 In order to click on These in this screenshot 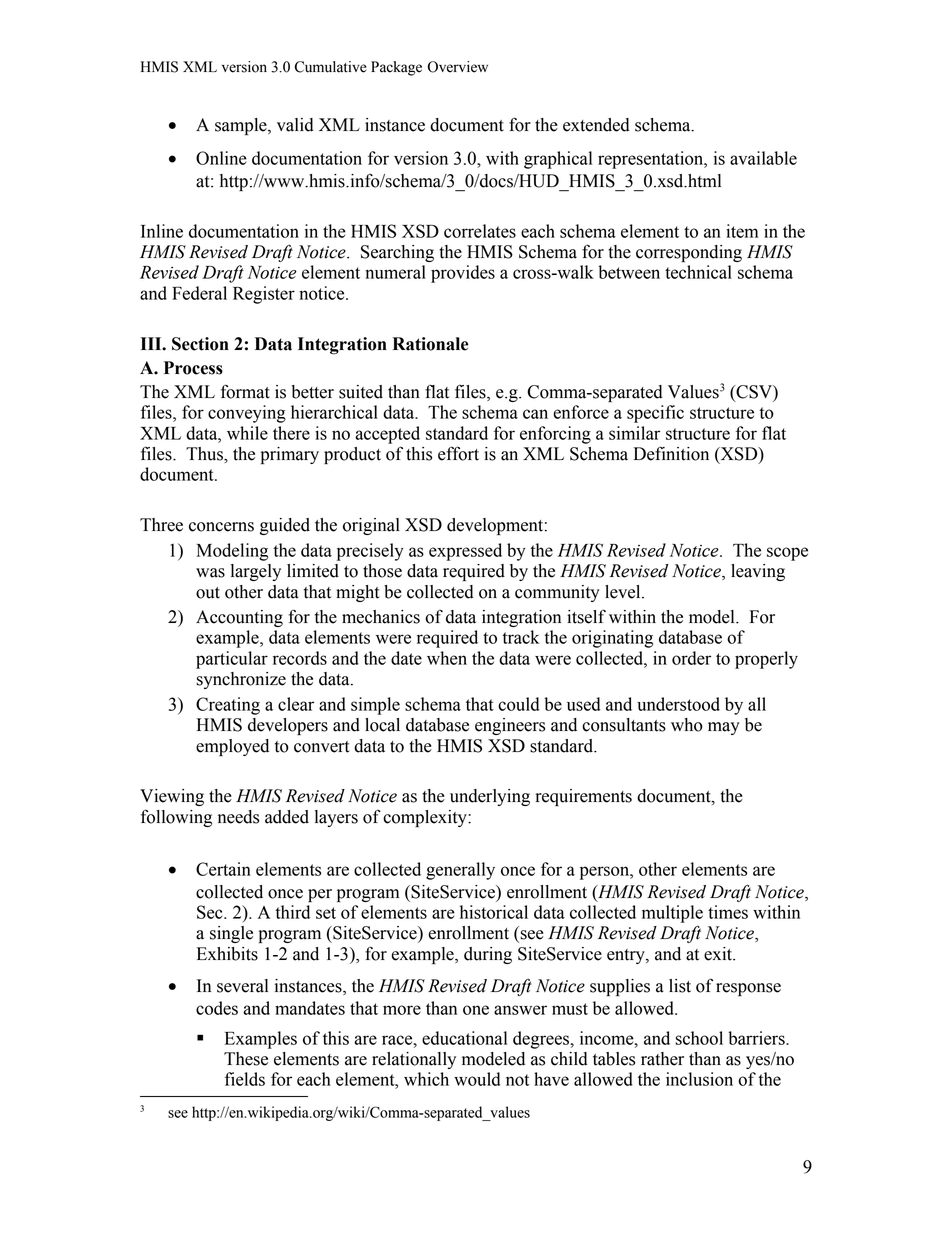, I will do `click(246, 1059)`.
